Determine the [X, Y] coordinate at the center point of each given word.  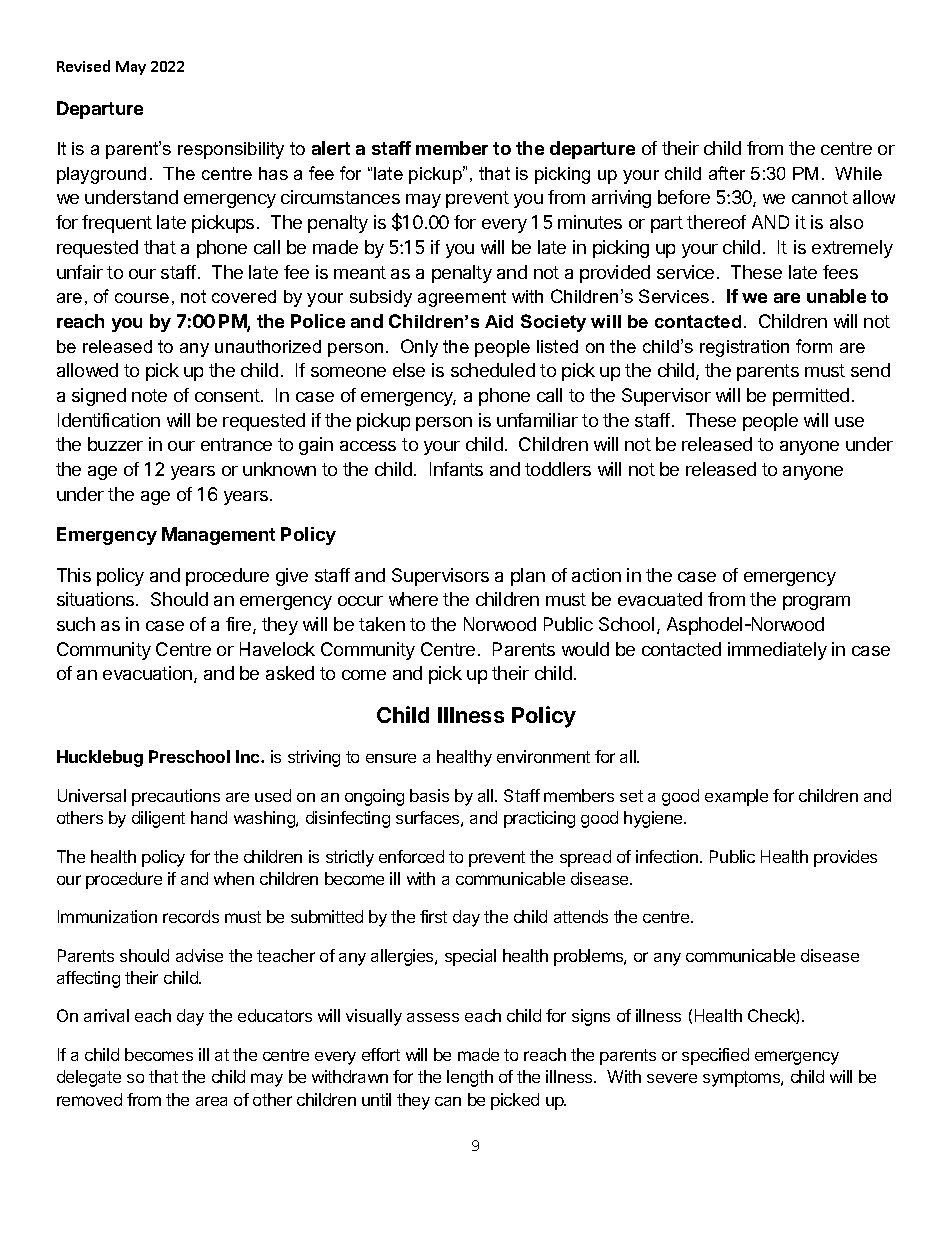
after [727, 173]
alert [331, 148]
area [211, 1101]
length [470, 1078]
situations [97, 599]
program [816, 603]
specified [715, 1056]
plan [528, 577]
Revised [83, 66]
